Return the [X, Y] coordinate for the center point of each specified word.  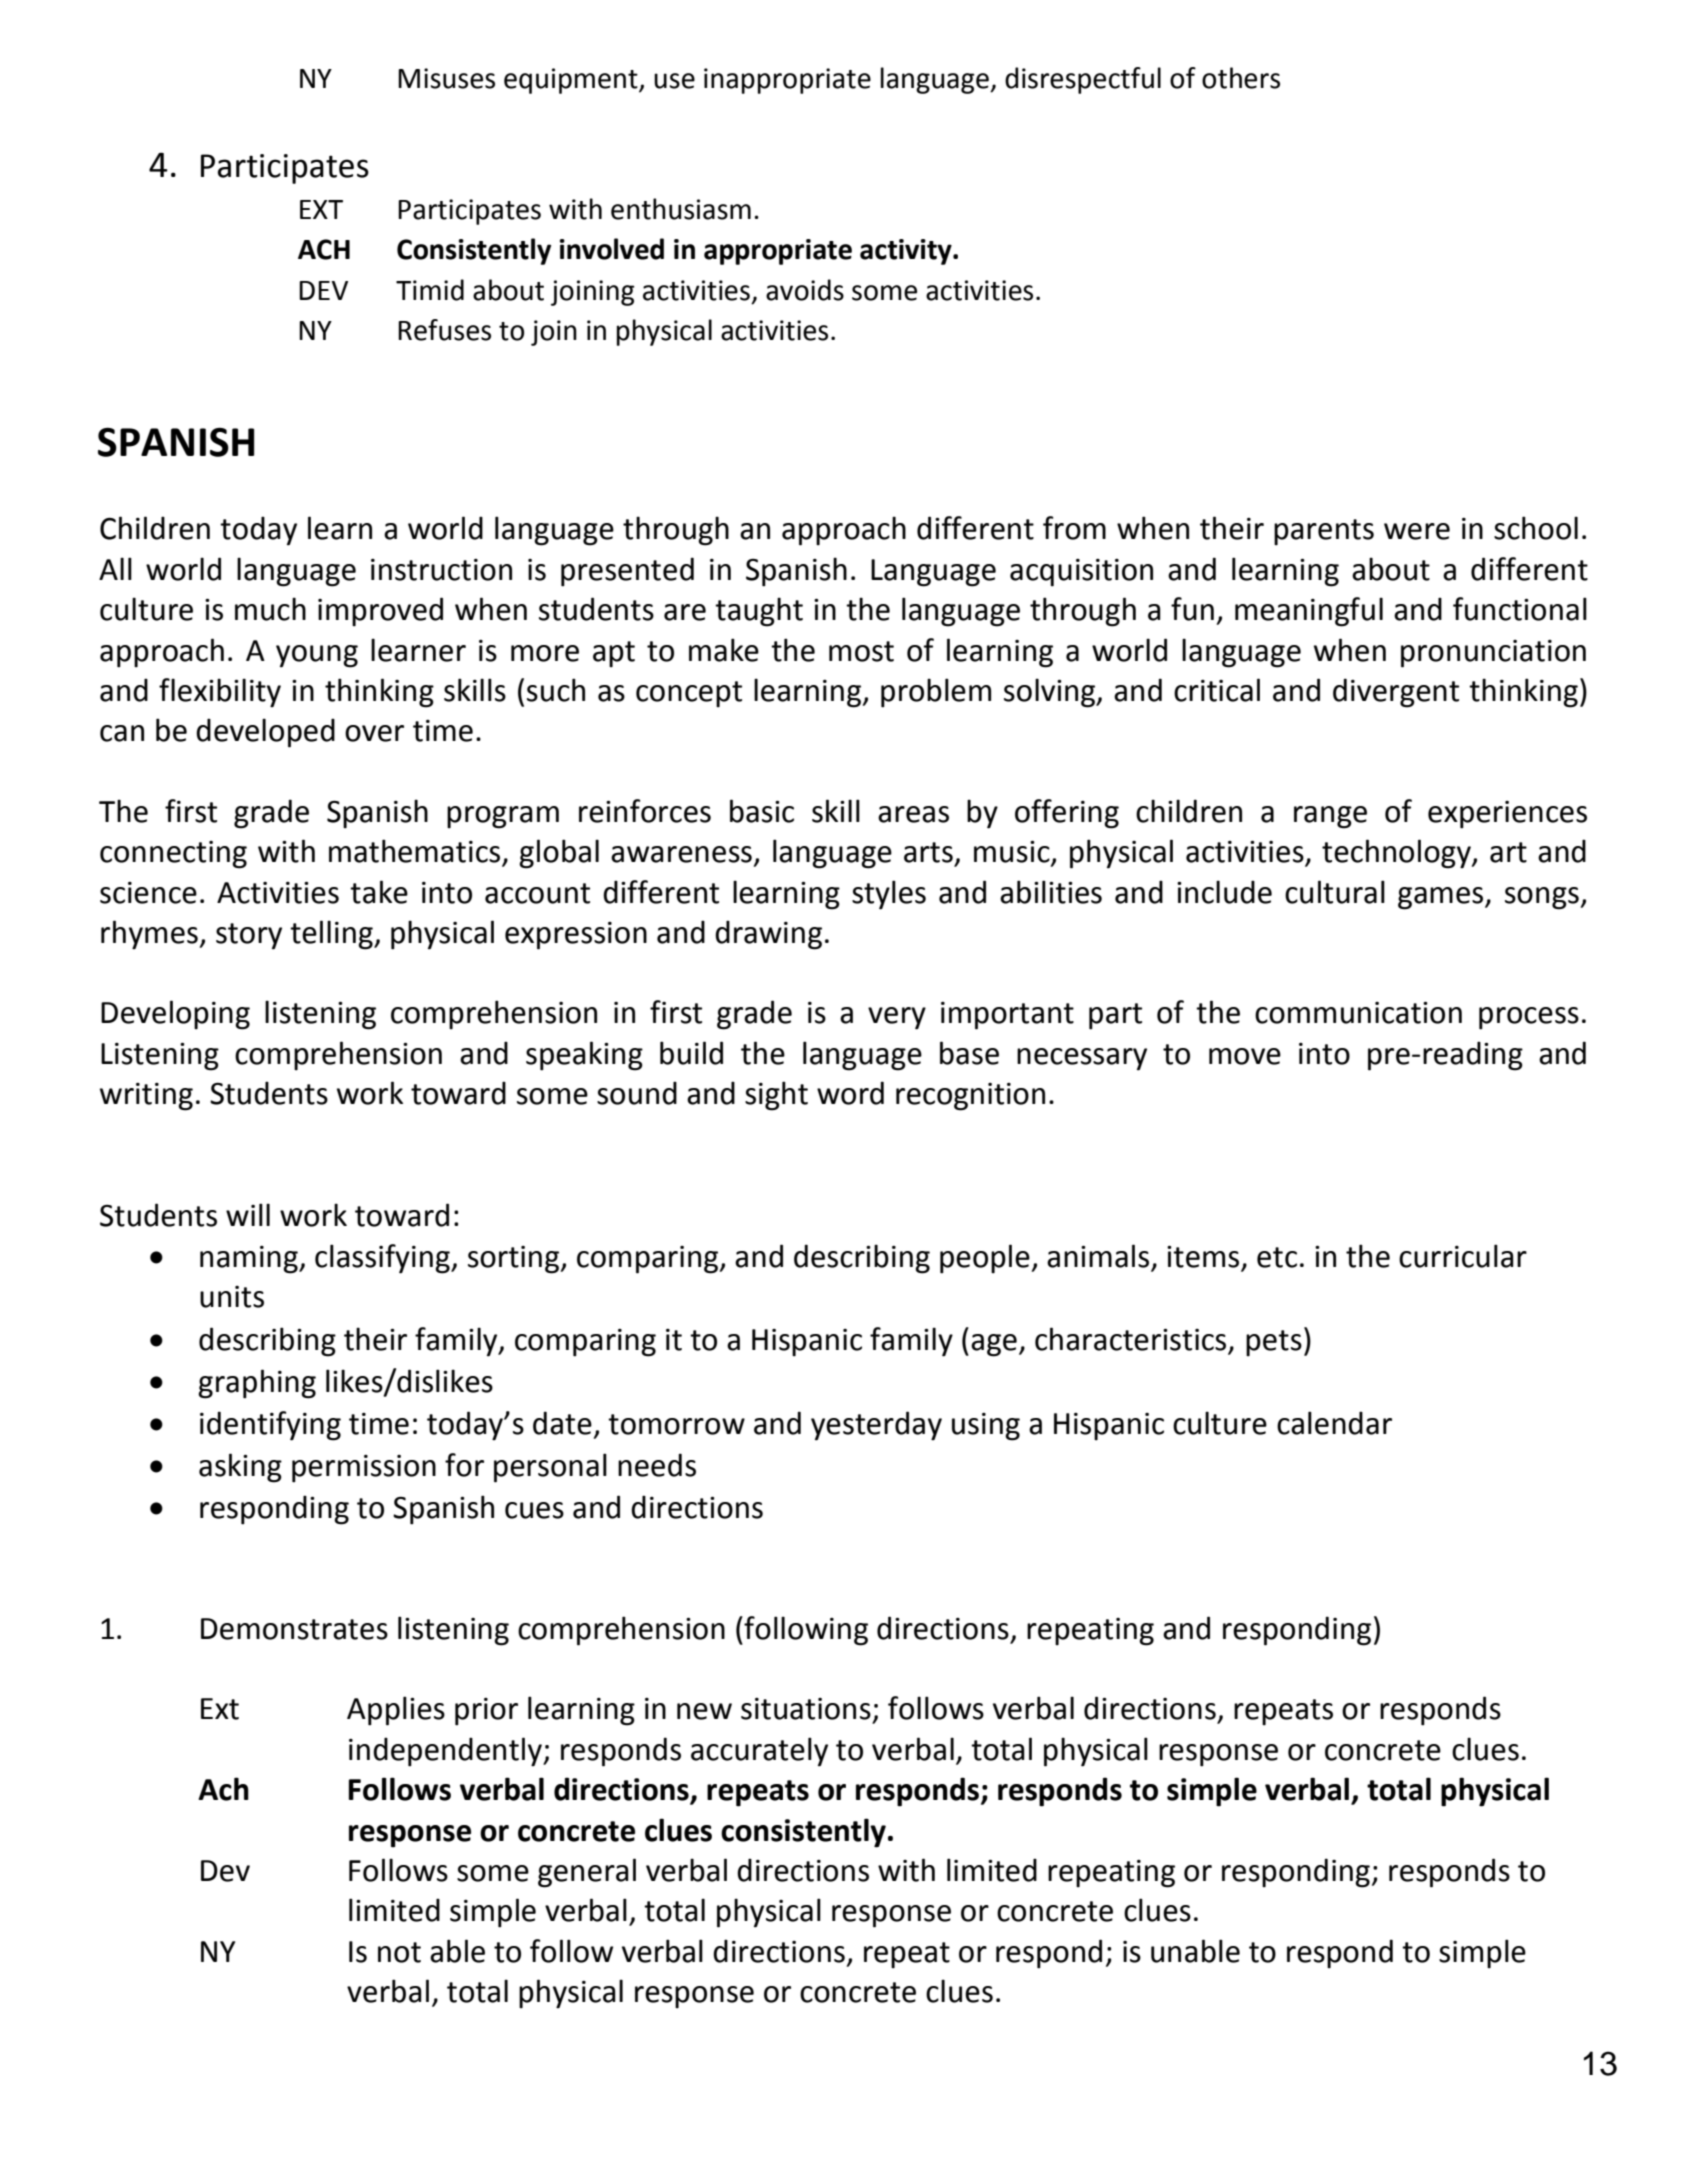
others [1241, 78]
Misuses [446, 78]
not [399, 1952]
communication [1358, 1013]
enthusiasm [681, 209]
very [897, 1018]
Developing [175, 1015]
